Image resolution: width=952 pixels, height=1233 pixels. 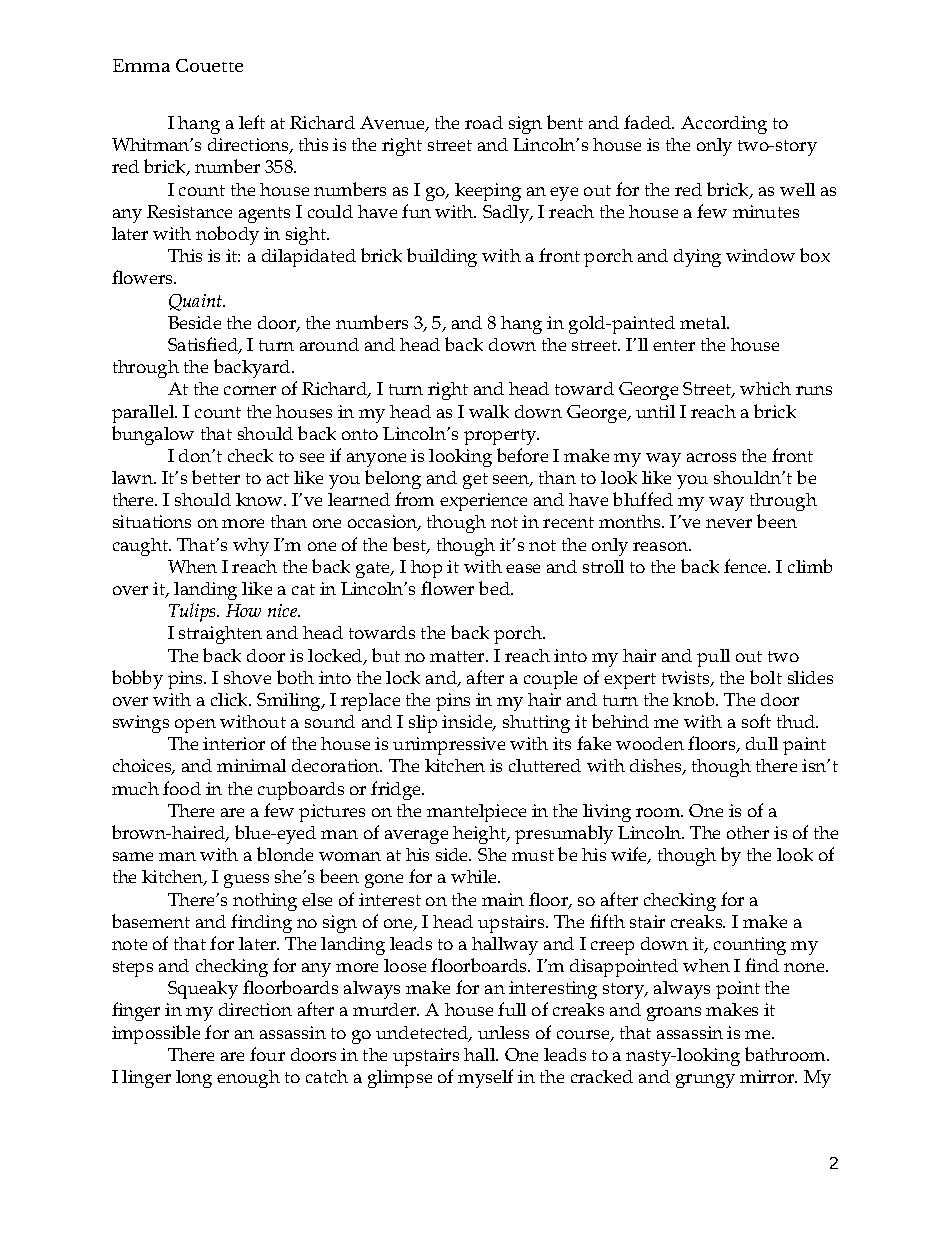 I want to click on road, so click(x=484, y=122).
